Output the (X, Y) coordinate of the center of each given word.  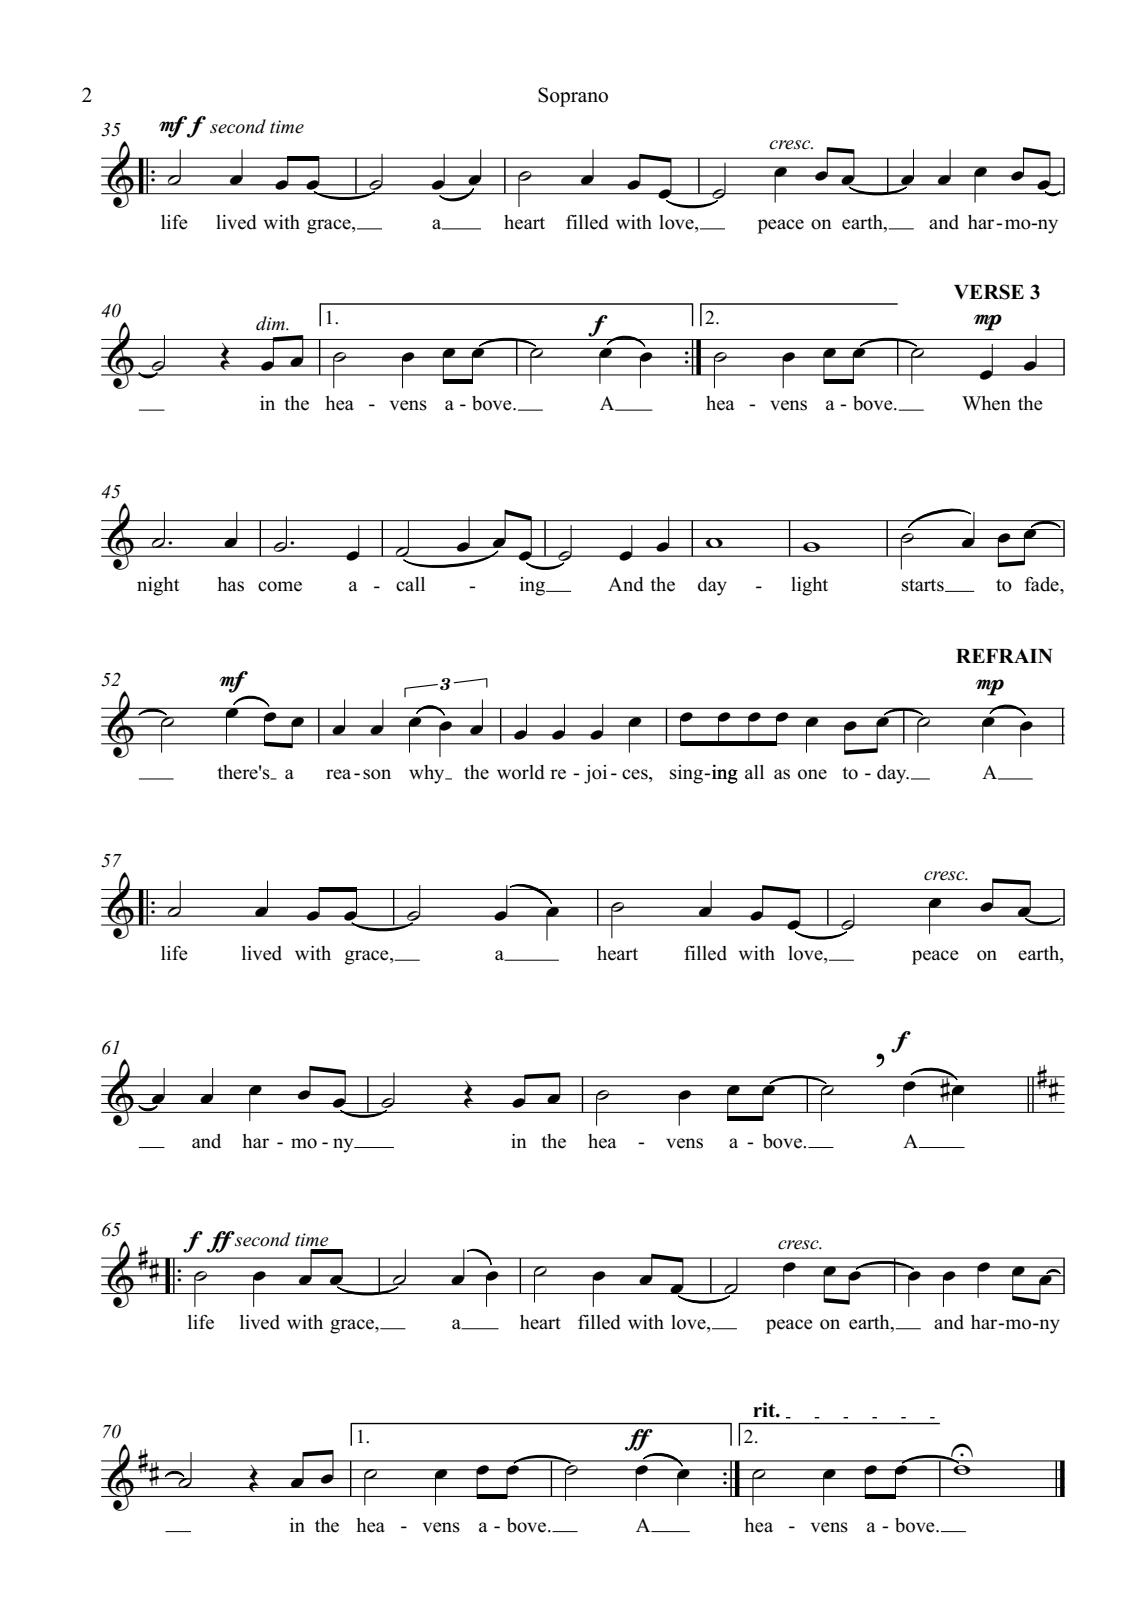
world (521, 772)
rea (338, 774)
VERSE (989, 292)
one (812, 774)
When (986, 403)
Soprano (573, 97)
